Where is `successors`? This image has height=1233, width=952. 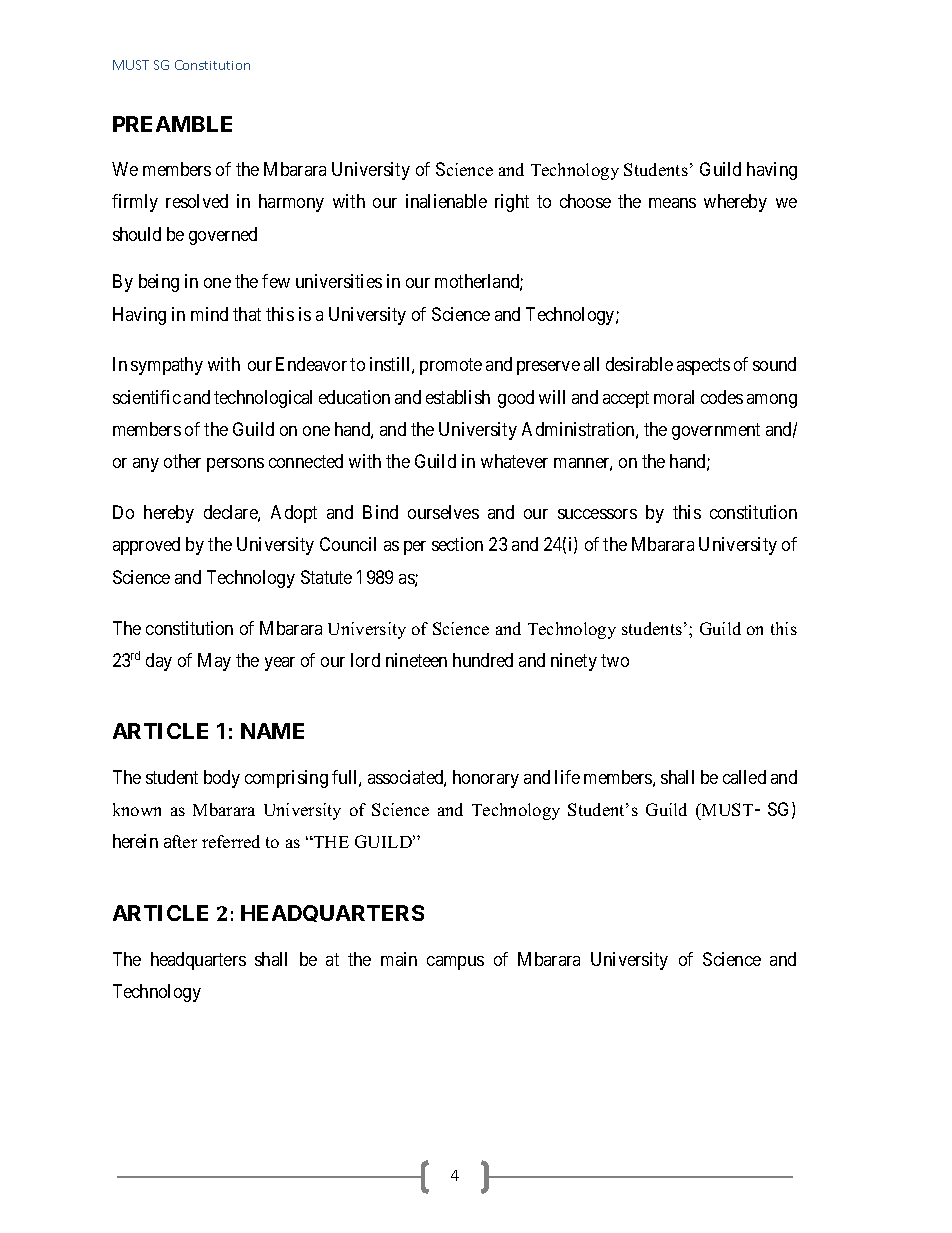 successors is located at coordinates (597, 514).
